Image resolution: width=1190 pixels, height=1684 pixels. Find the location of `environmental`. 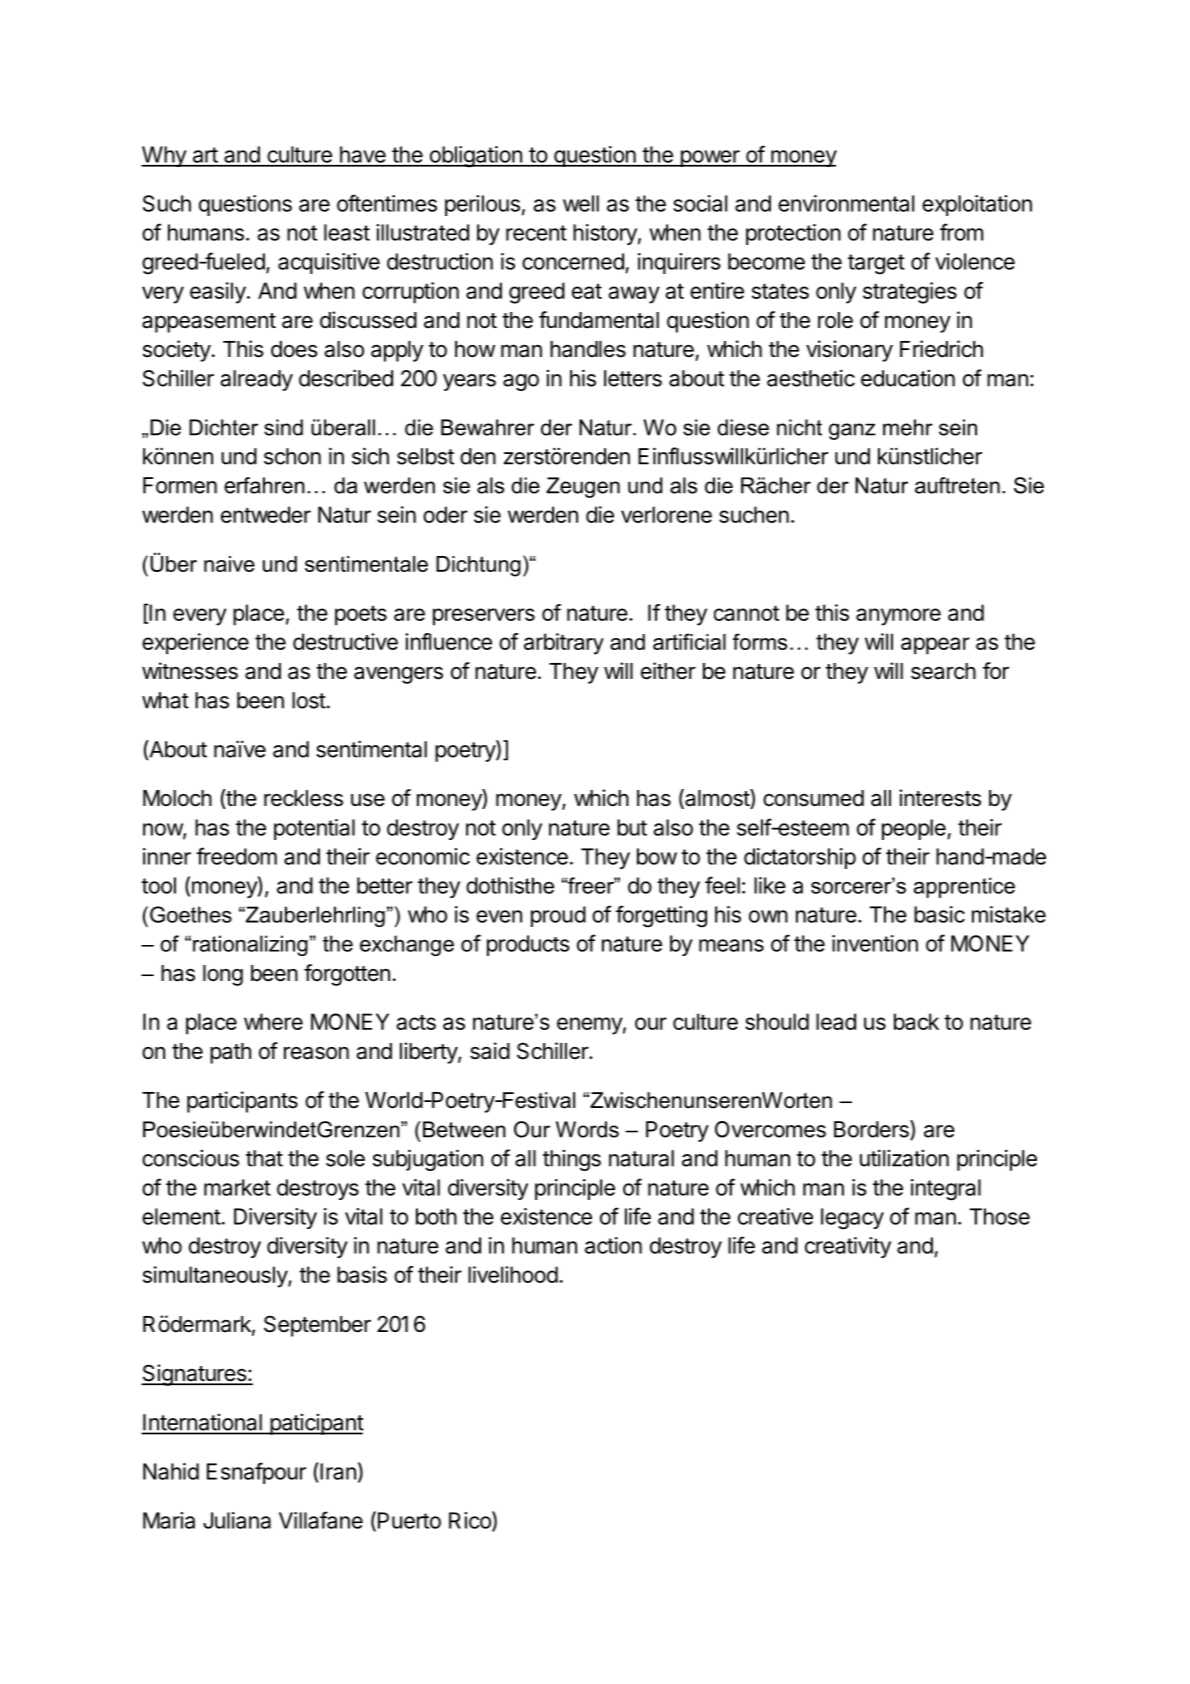

environmental is located at coordinates (846, 203).
